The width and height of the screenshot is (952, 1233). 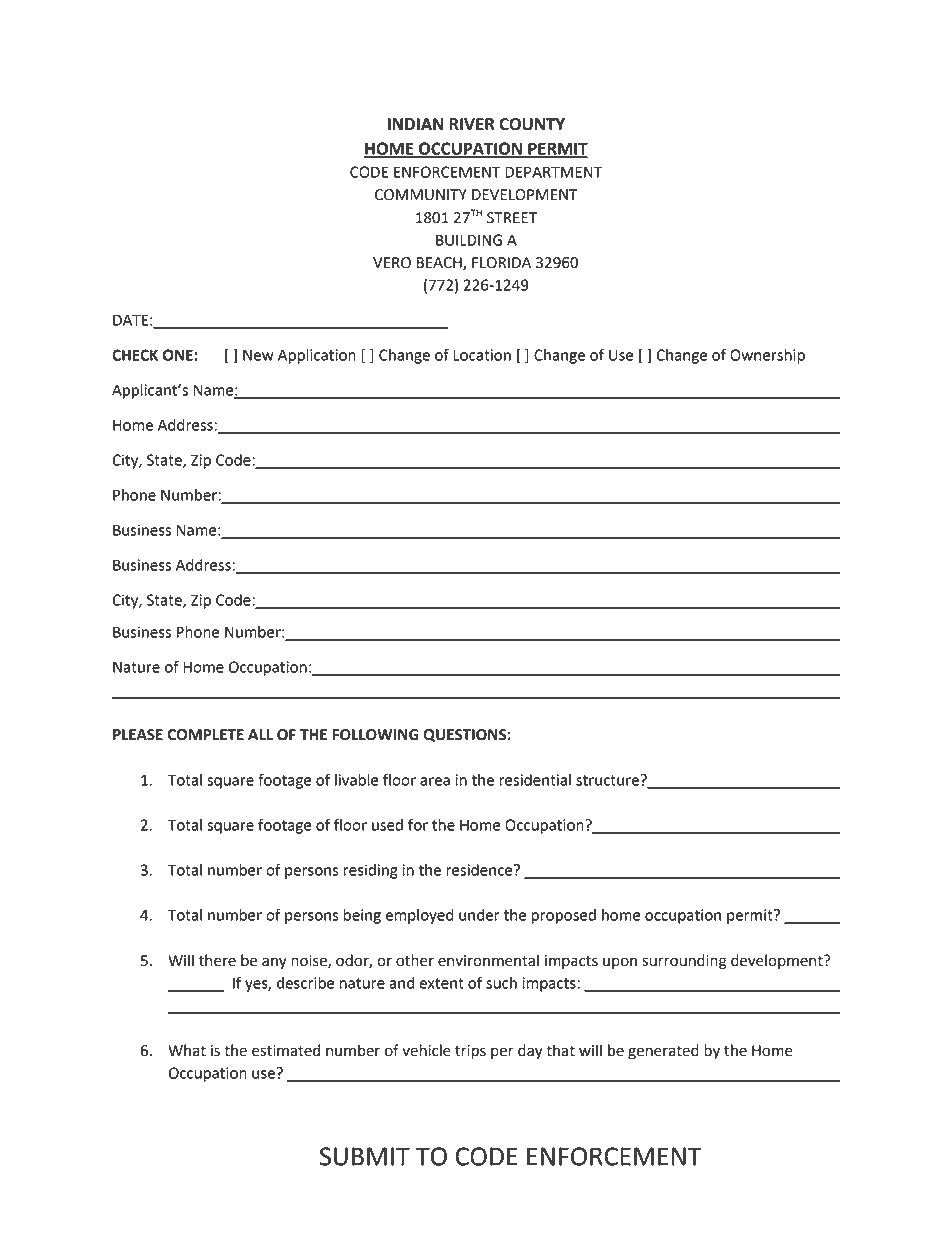 I want to click on INDIAN, so click(x=415, y=124).
